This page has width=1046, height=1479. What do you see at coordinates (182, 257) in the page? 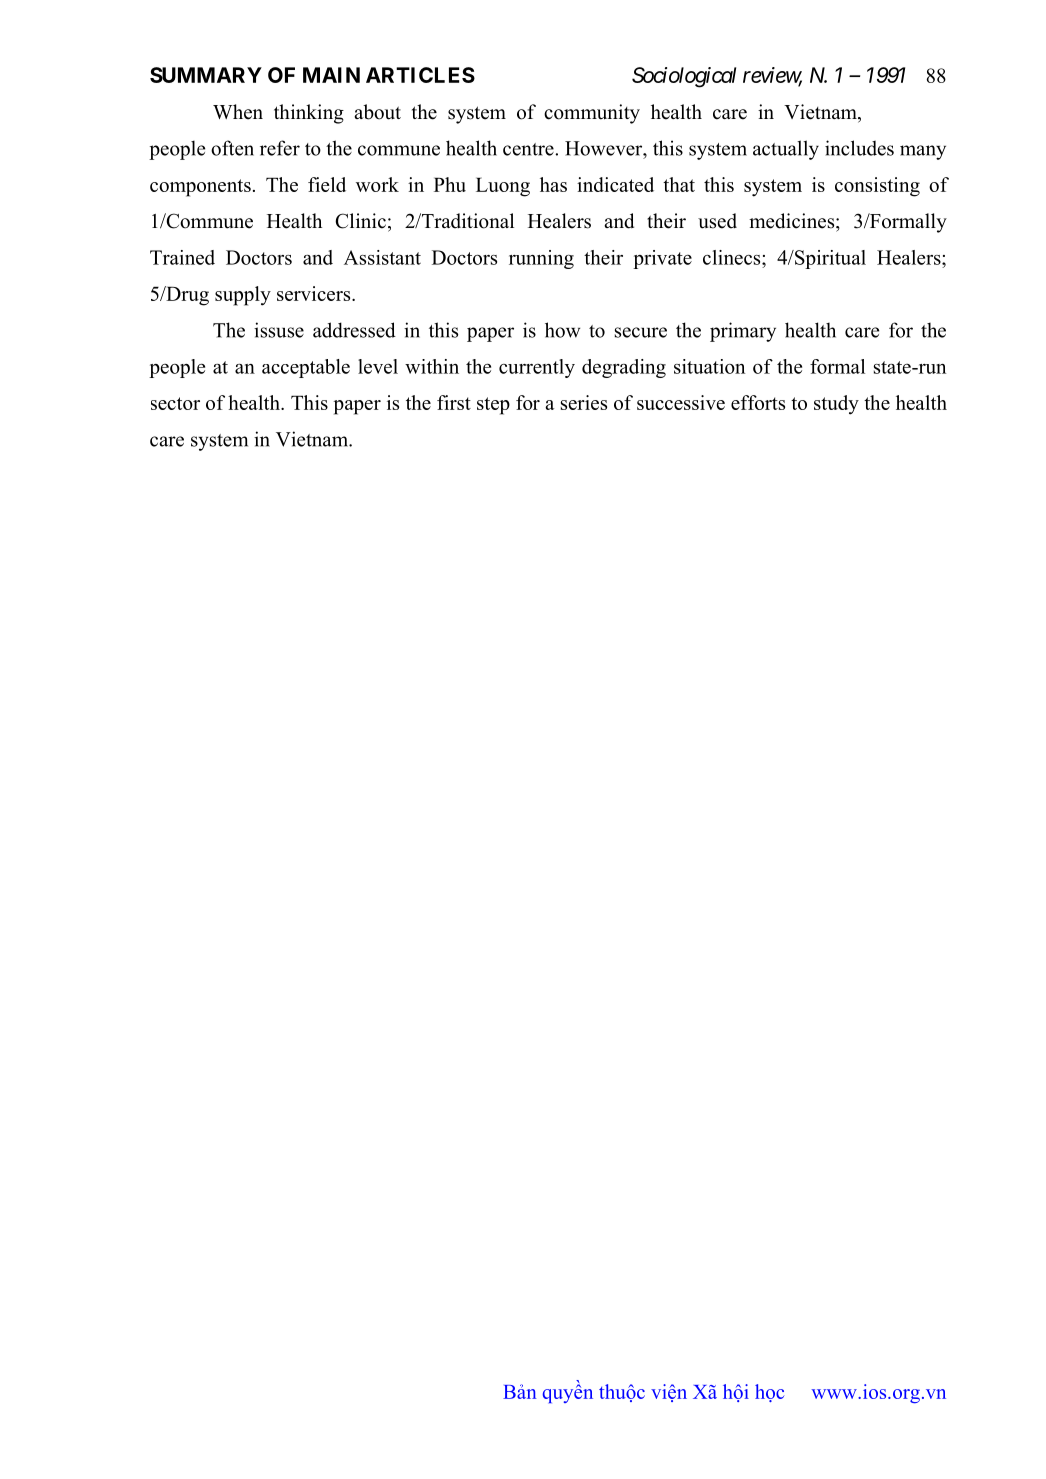
I see `Trained` at bounding box center [182, 257].
